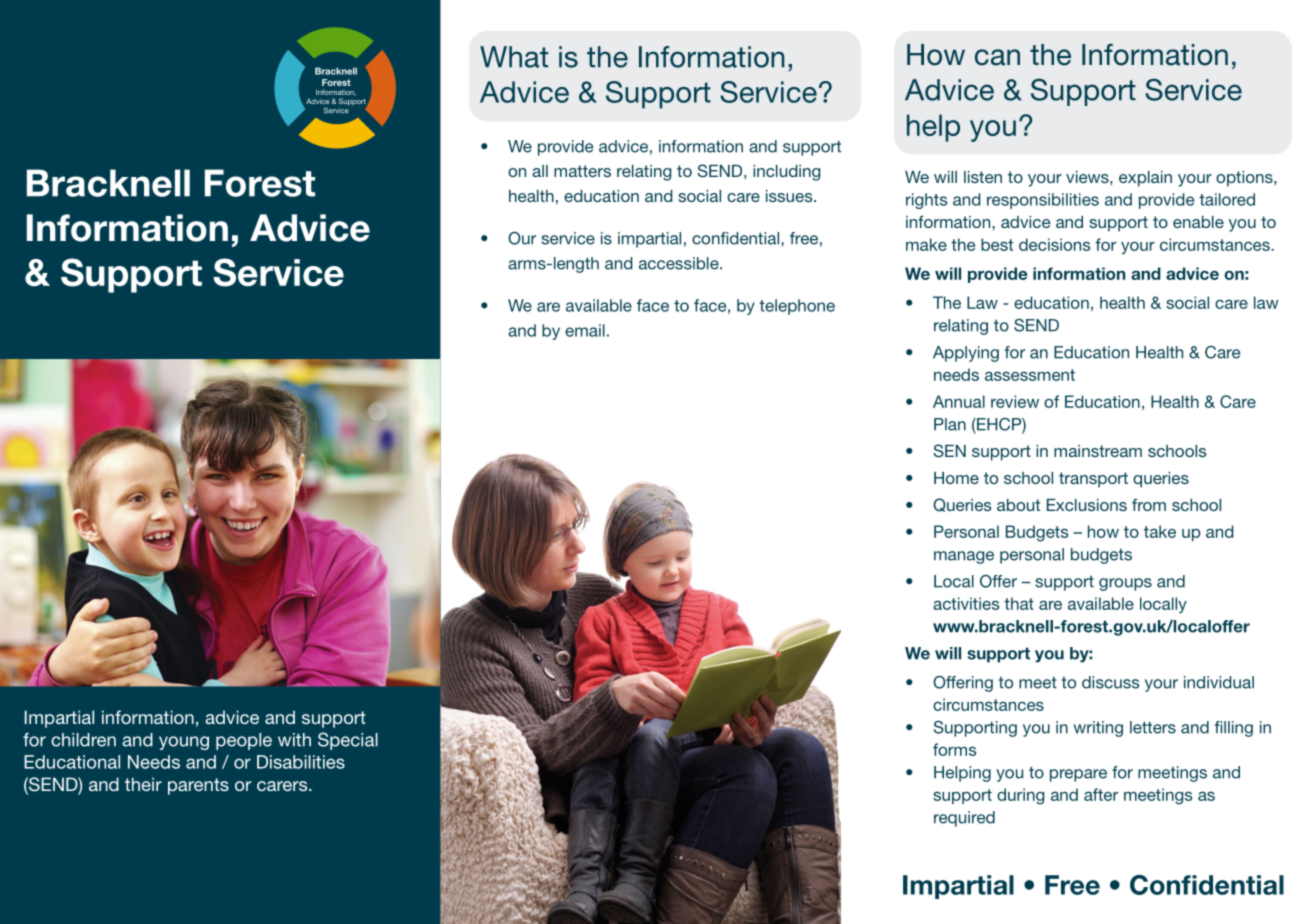 Image resolution: width=1308 pixels, height=924 pixels. I want to click on mainstream, so click(1098, 451).
